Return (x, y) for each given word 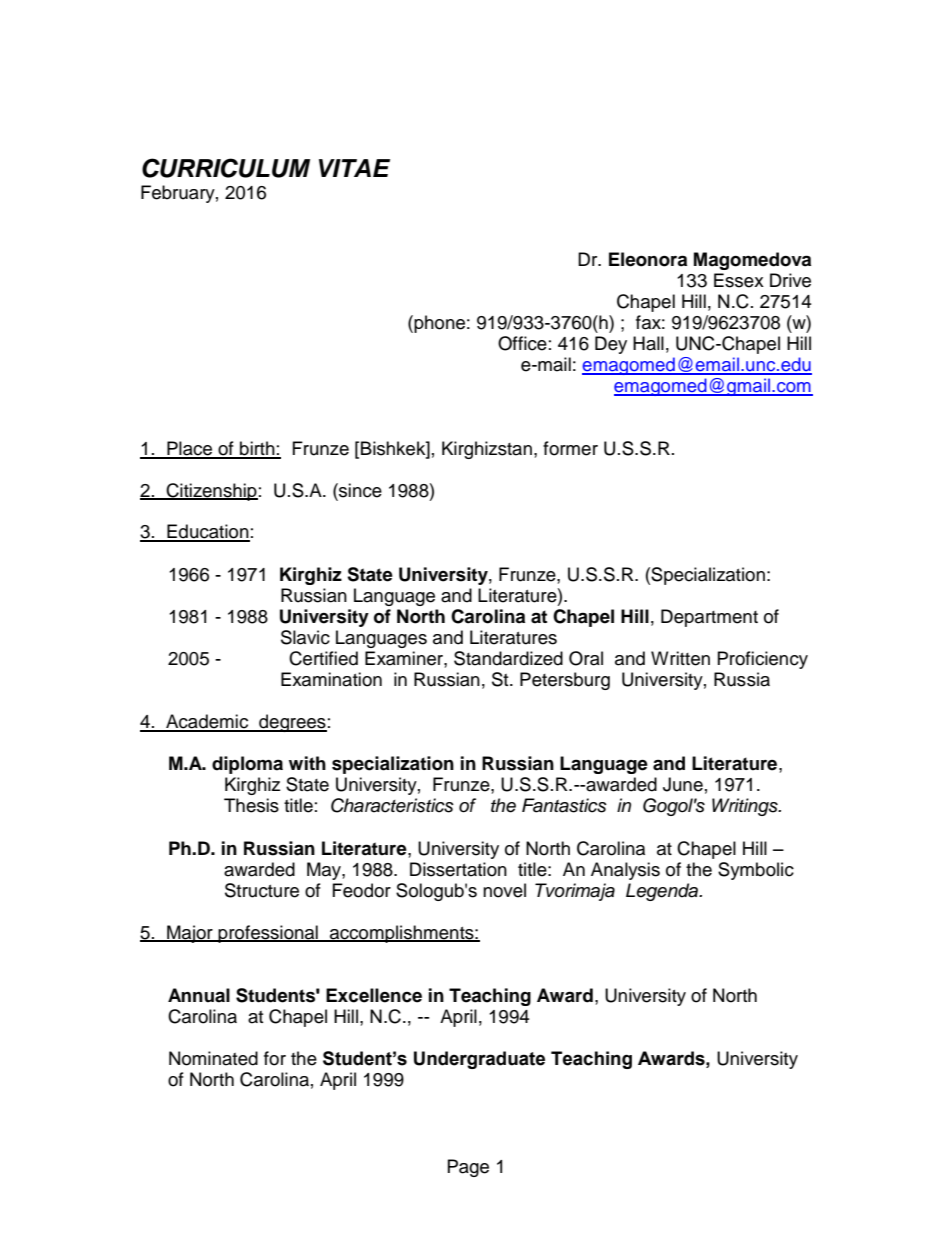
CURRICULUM (226, 168)
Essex (739, 280)
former (570, 448)
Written (680, 658)
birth (257, 449)
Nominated (213, 1058)
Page (468, 1168)
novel (504, 890)
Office (522, 343)
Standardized (508, 658)
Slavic (305, 637)
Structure (262, 890)
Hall (648, 343)
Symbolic (756, 871)
